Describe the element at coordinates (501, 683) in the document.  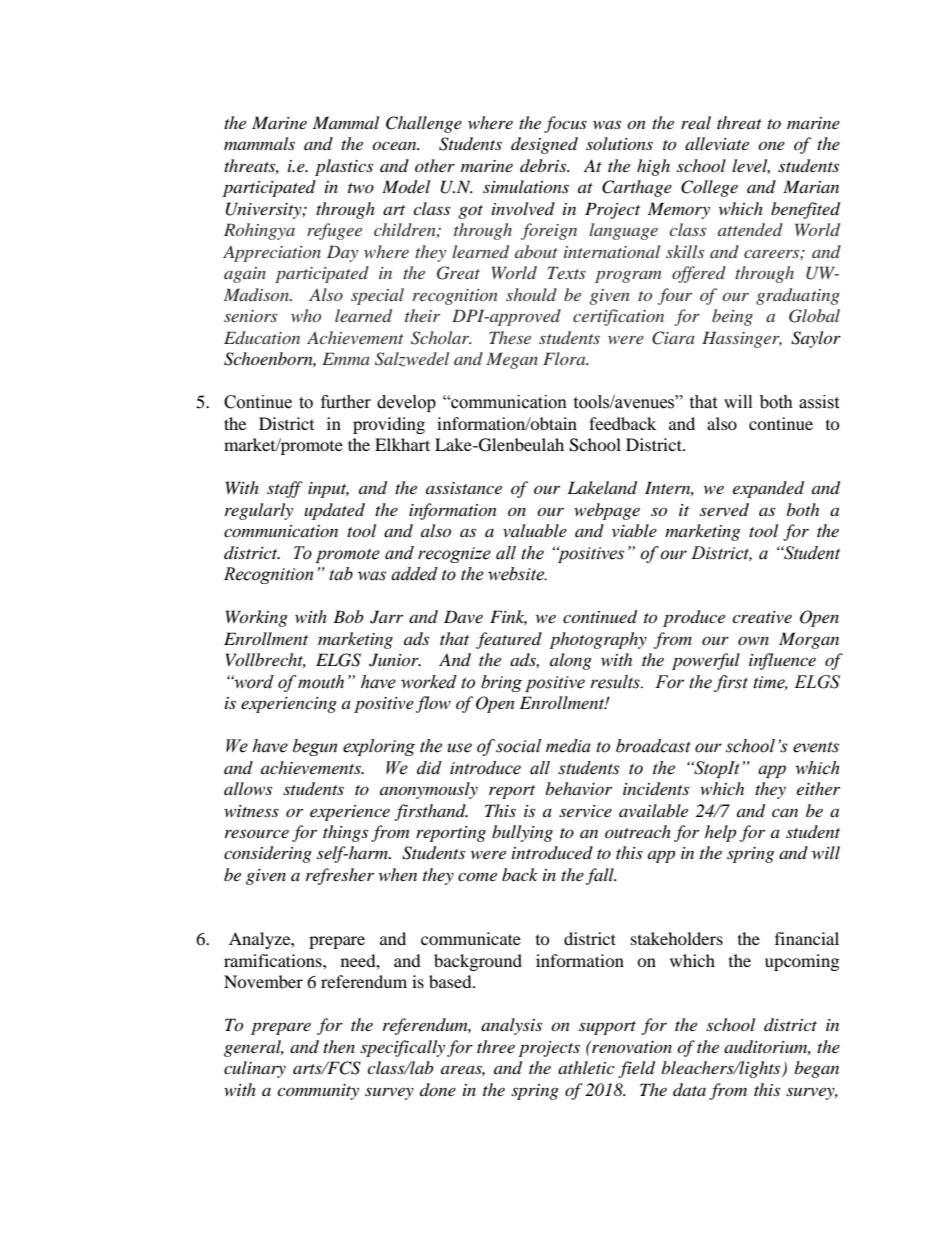
I see `bring` at that location.
